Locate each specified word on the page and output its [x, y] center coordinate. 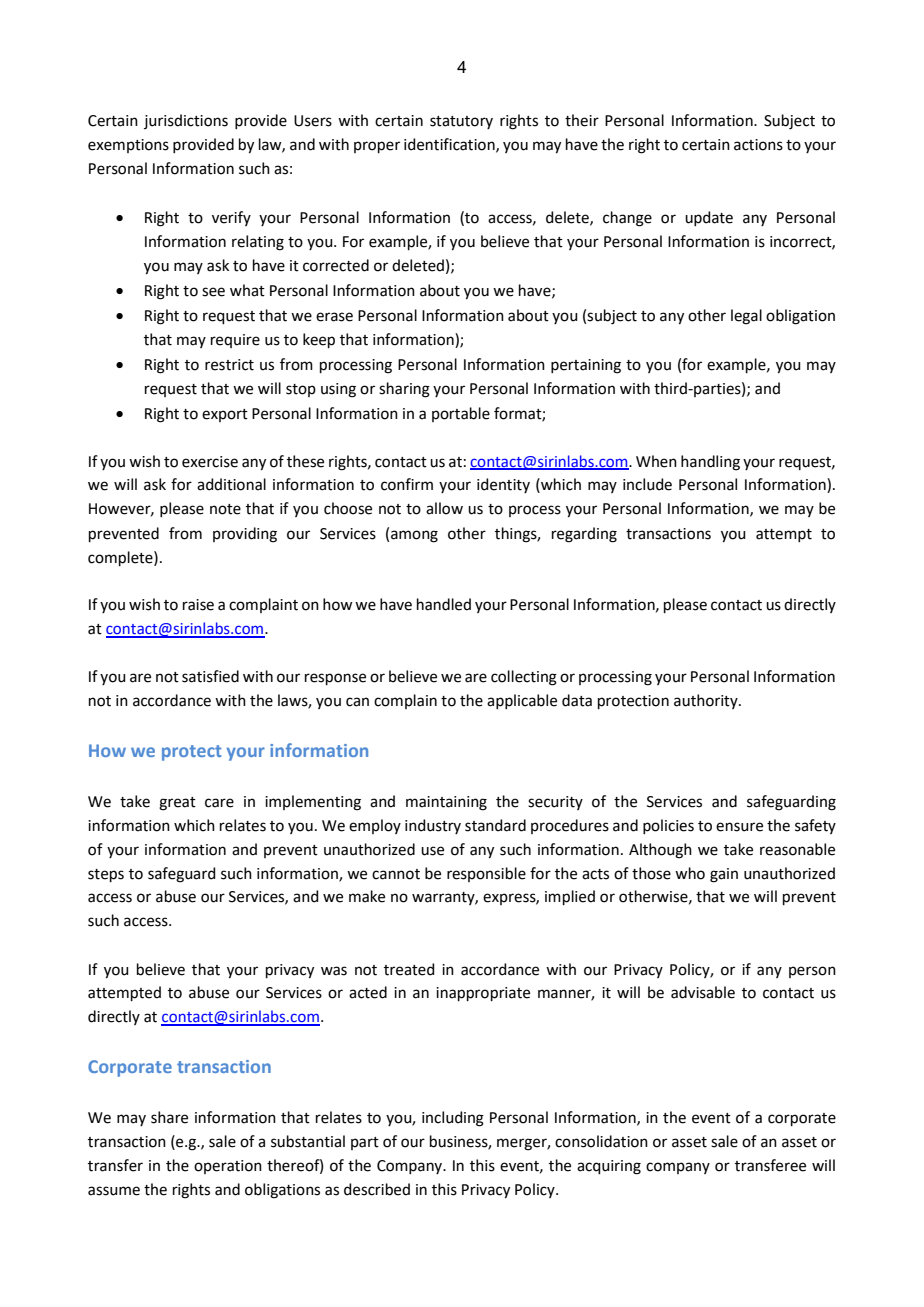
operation [228, 1167]
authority [707, 701]
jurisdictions [186, 121]
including [453, 1119]
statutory [461, 122]
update [709, 218]
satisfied [210, 676]
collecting [524, 678]
